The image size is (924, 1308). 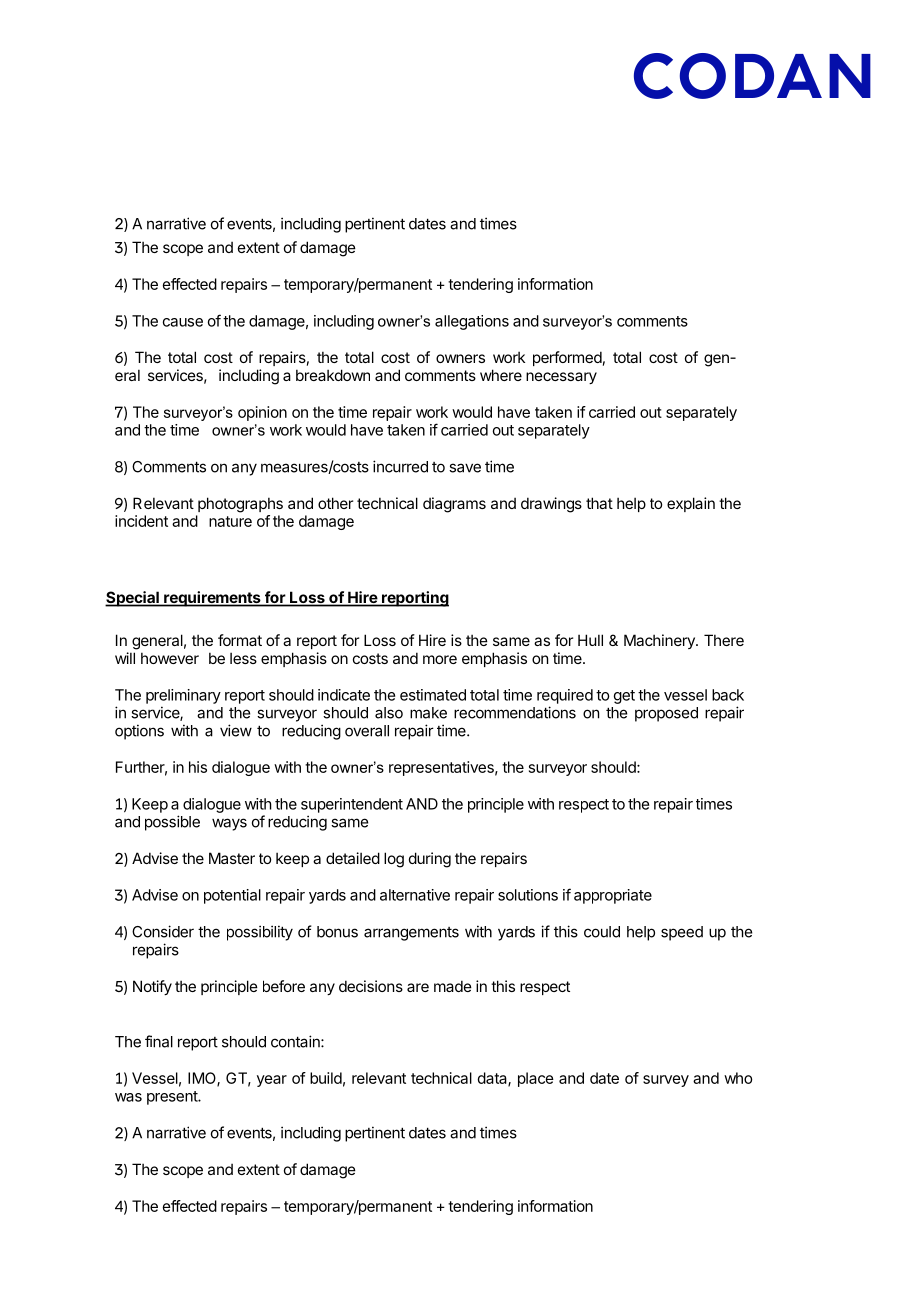 I want to click on make, so click(x=428, y=713).
